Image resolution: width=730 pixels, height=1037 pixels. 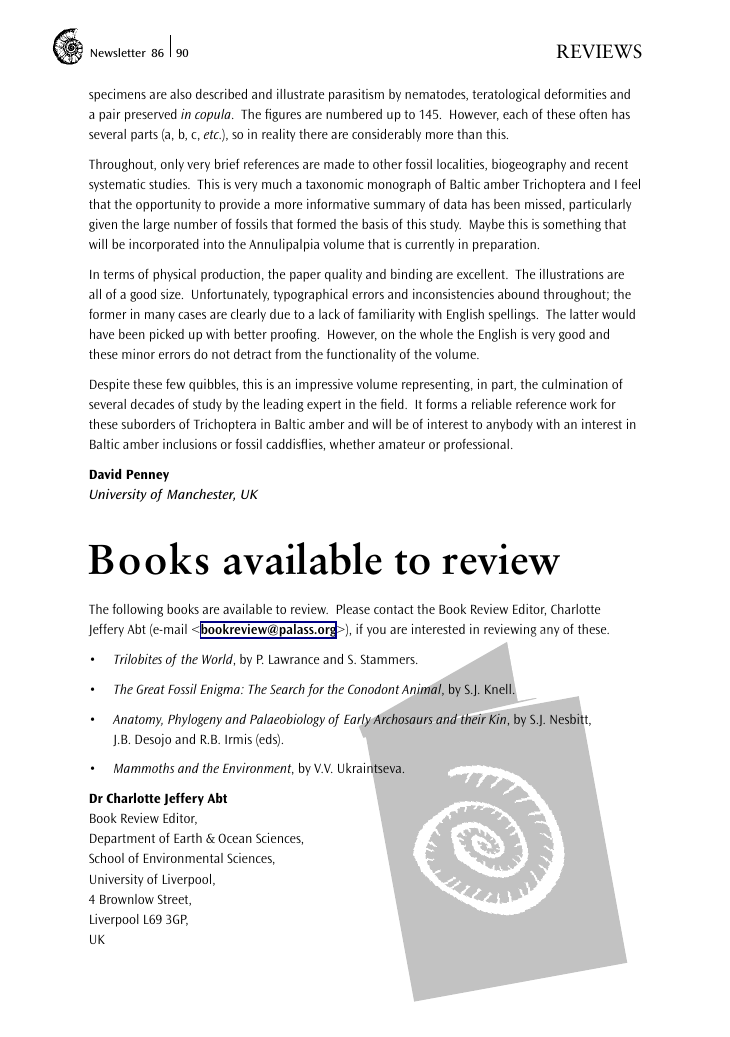 I want to click on whether, so click(x=352, y=444).
